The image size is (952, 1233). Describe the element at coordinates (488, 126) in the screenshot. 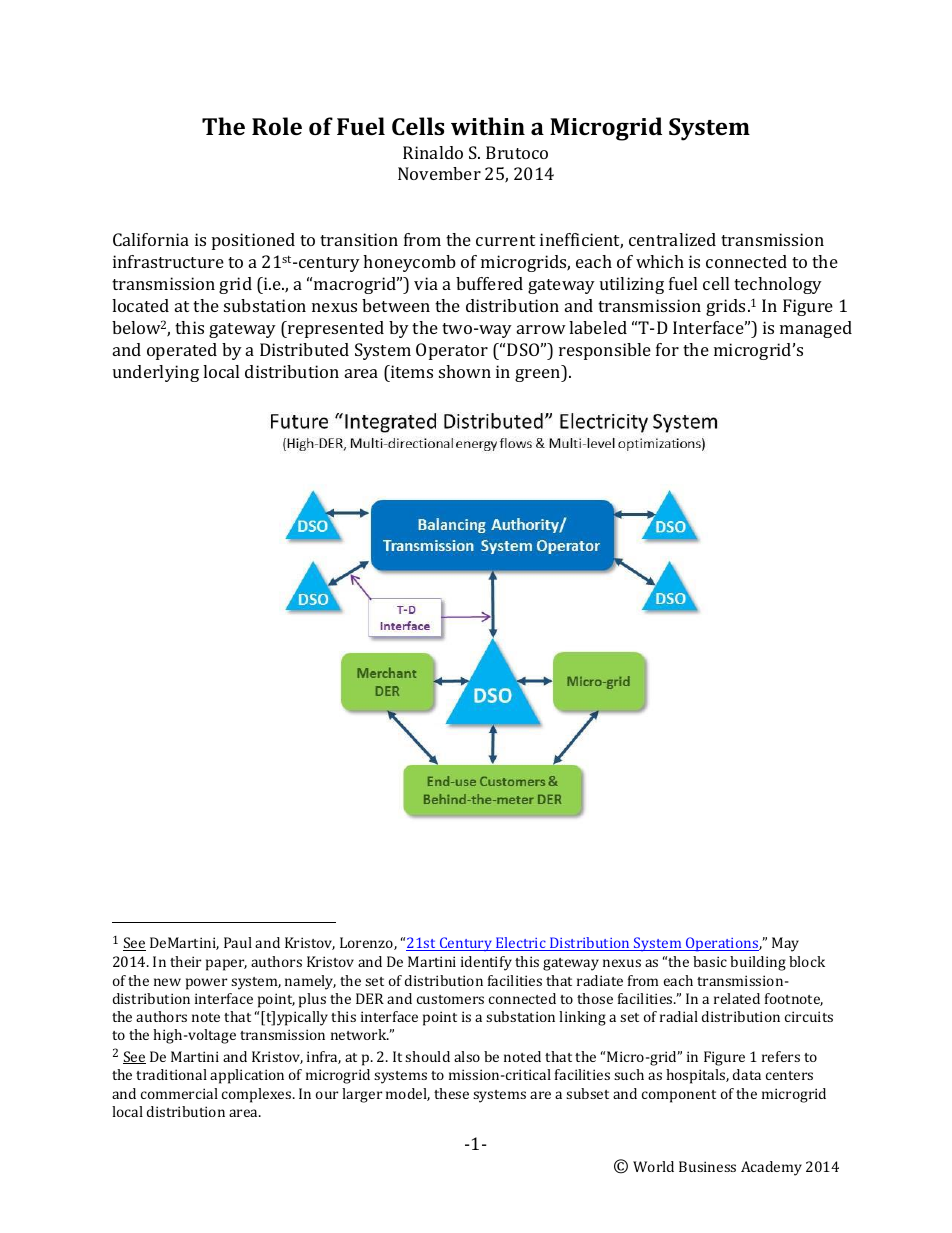

I see `within` at that location.
